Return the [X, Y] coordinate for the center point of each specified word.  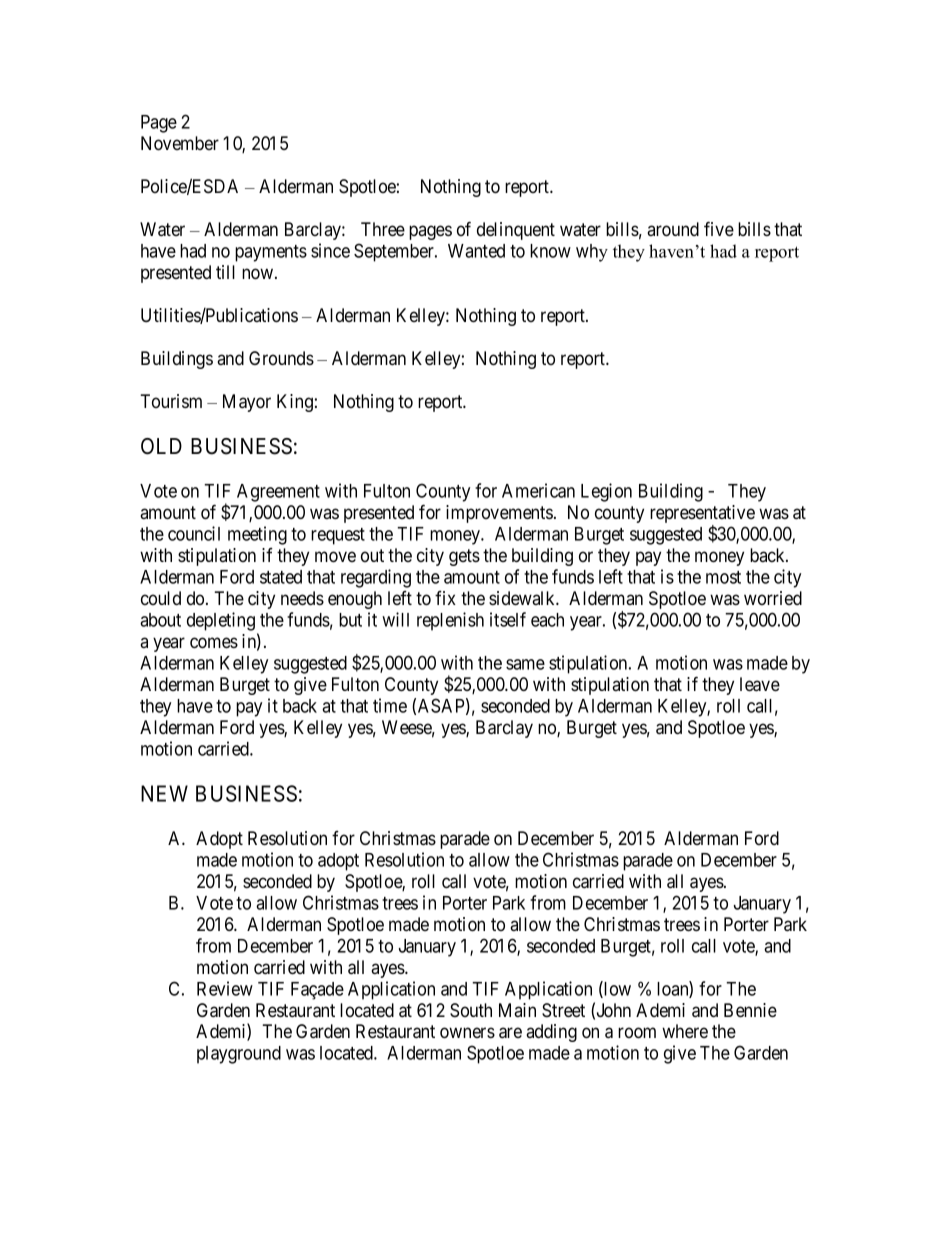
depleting [221, 621]
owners [467, 1033]
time [390, 705]
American [538, 490]
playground [239, 1055]
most [723, 577]
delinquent [516, 231]
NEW [164, 793]
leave [760, 684]
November [180, 143]
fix [445, 598]
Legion [606, 492]
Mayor [247, 403]
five [719, 228]
